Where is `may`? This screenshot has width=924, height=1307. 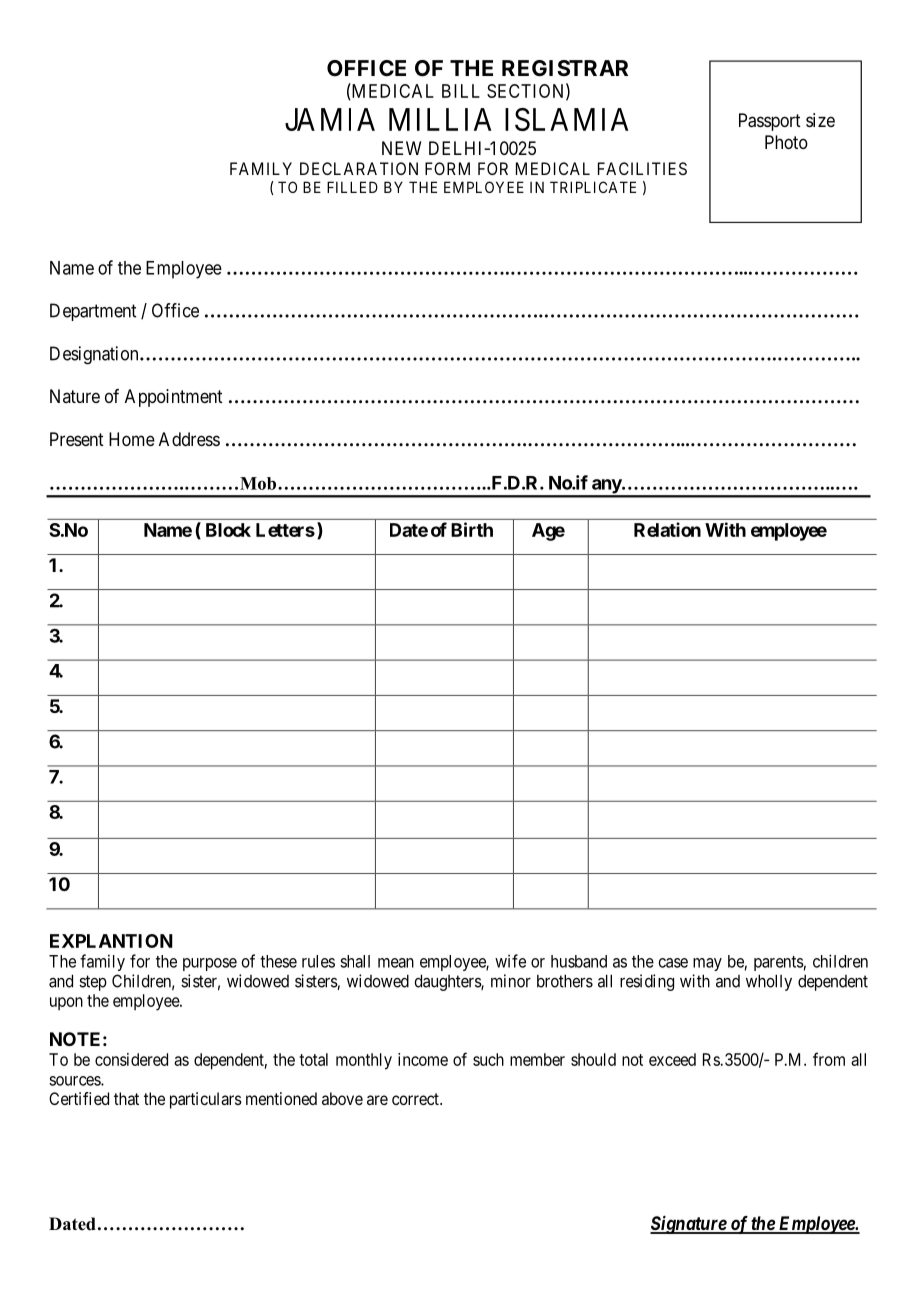
may is located at coordinates (707, 964).
